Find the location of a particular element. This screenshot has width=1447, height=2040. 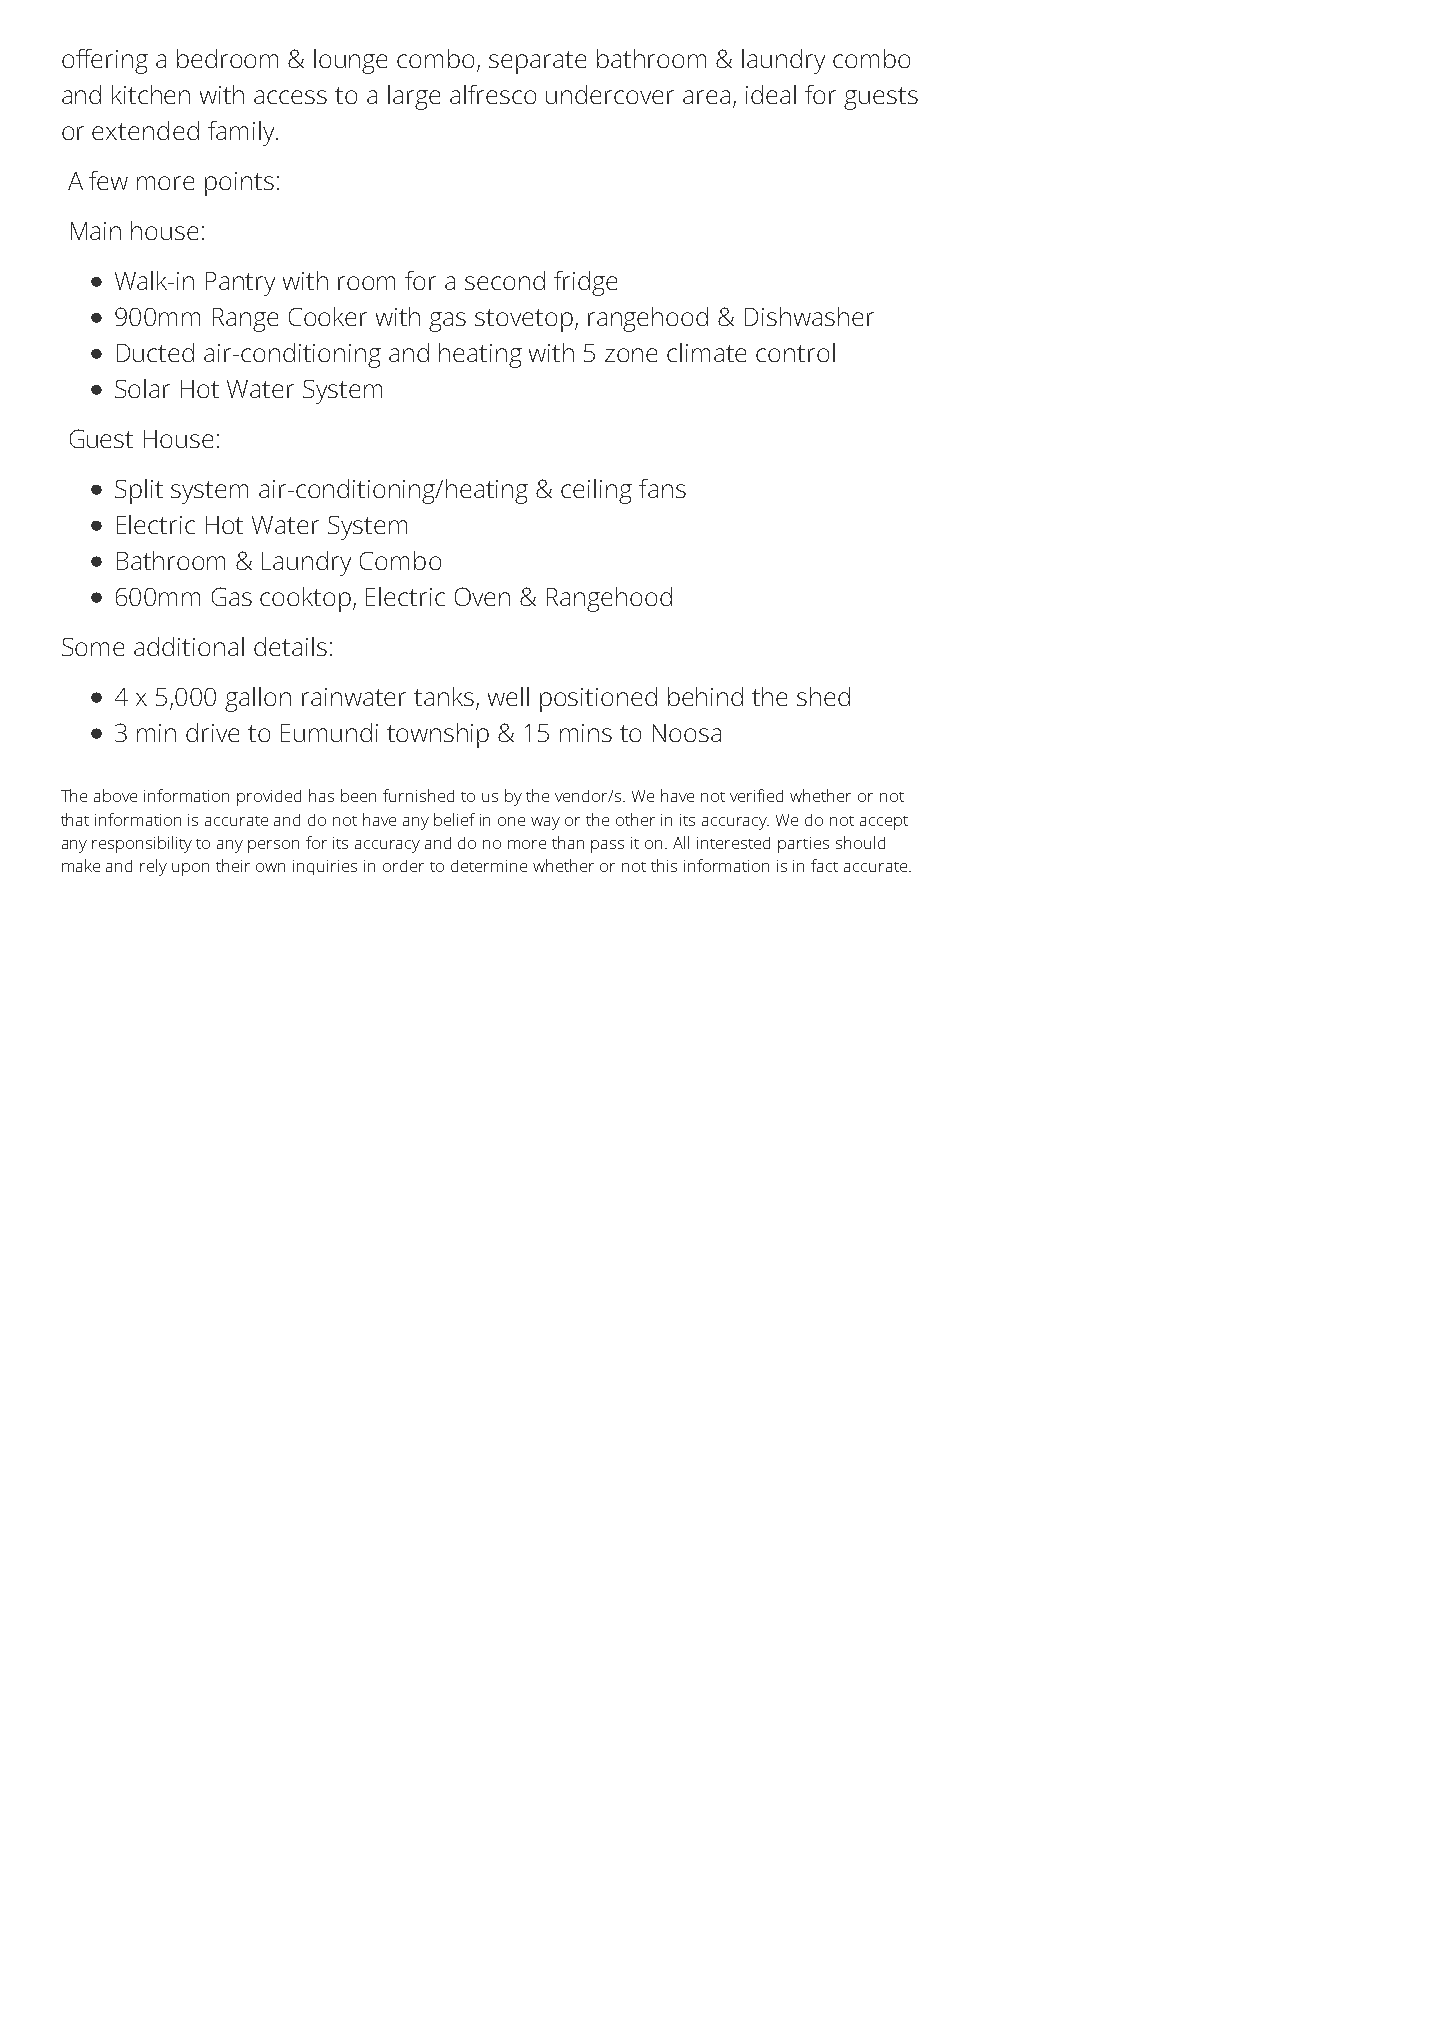

parties is located at coordinates (803, 845).
